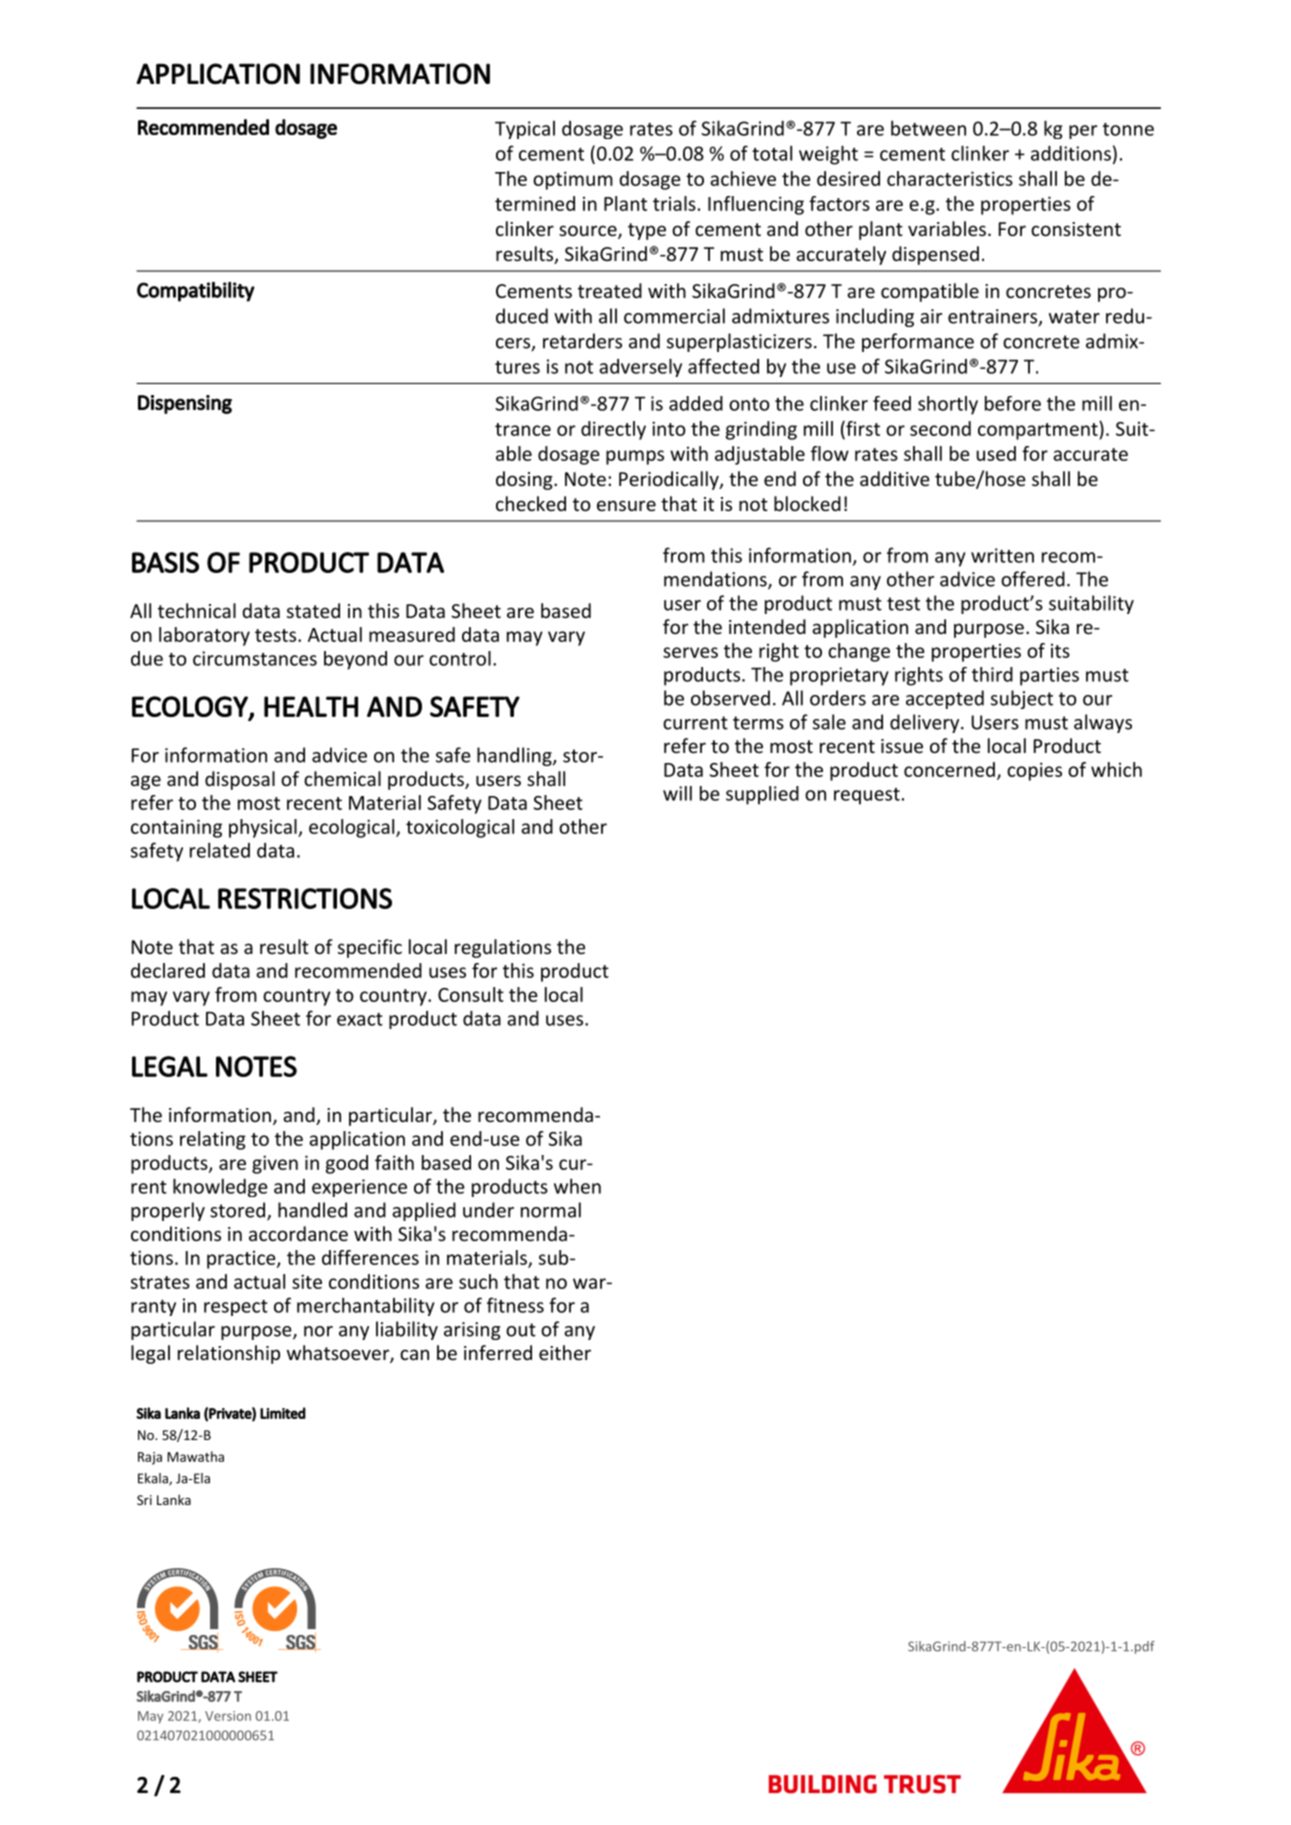 This image has height=1825, width=1291. I want to click on characteristics, so click(950, 178).
